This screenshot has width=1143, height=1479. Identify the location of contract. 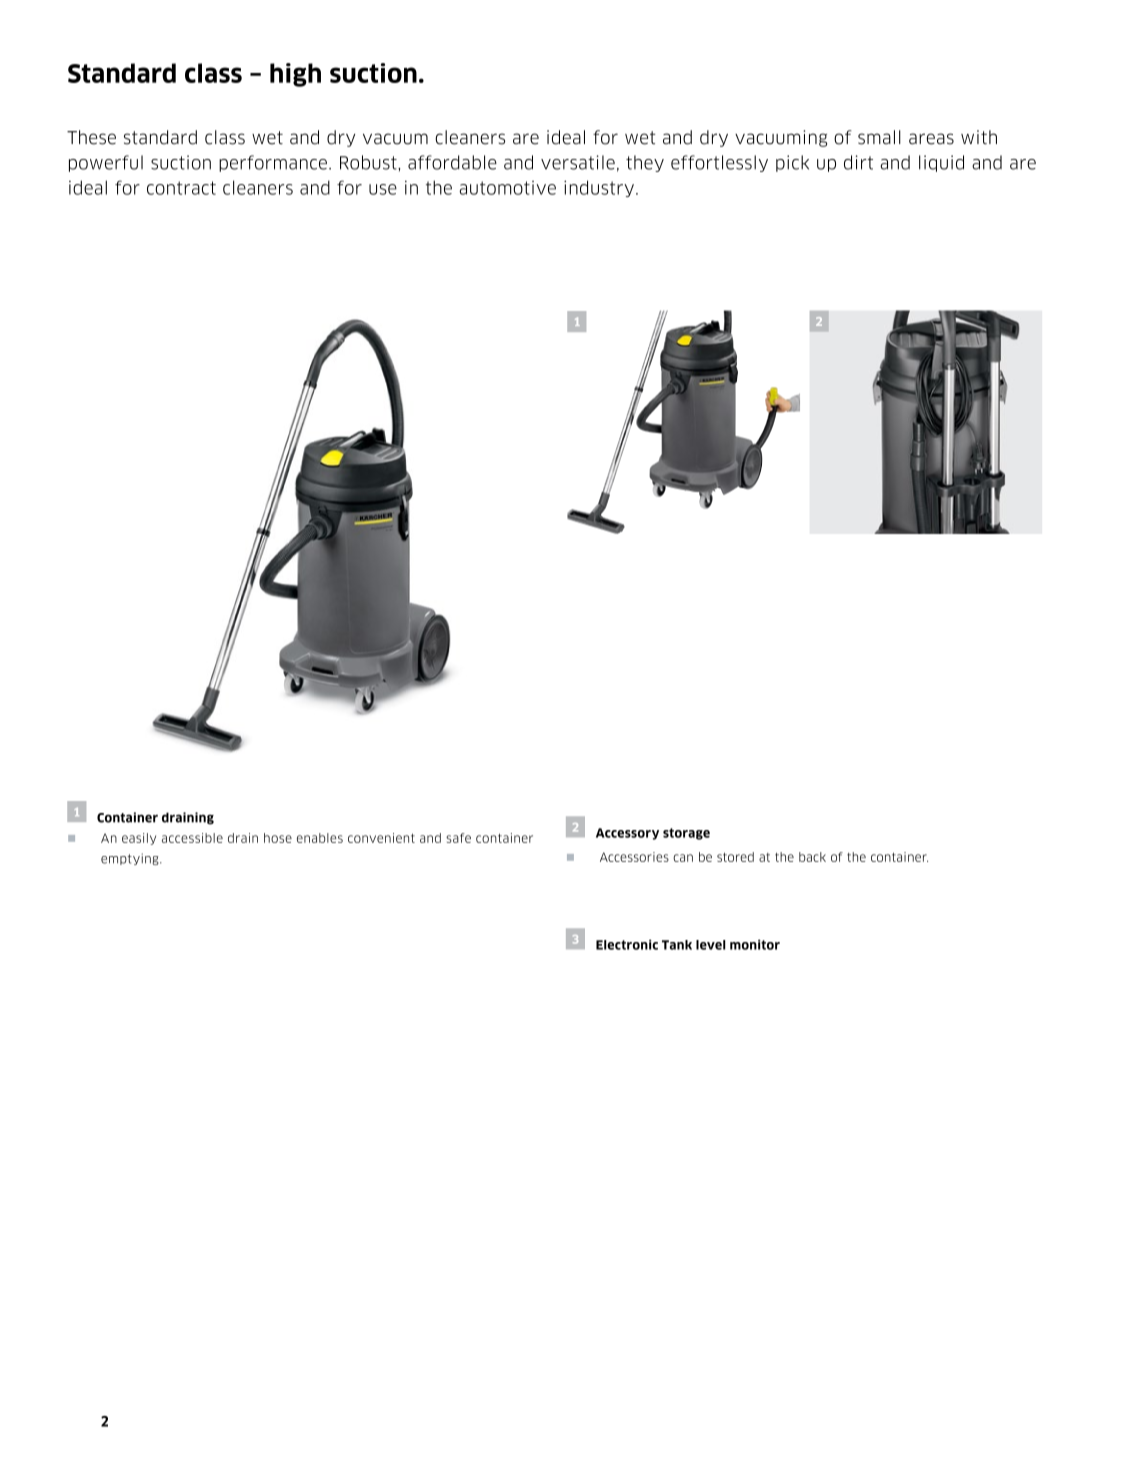
(181, 188).
